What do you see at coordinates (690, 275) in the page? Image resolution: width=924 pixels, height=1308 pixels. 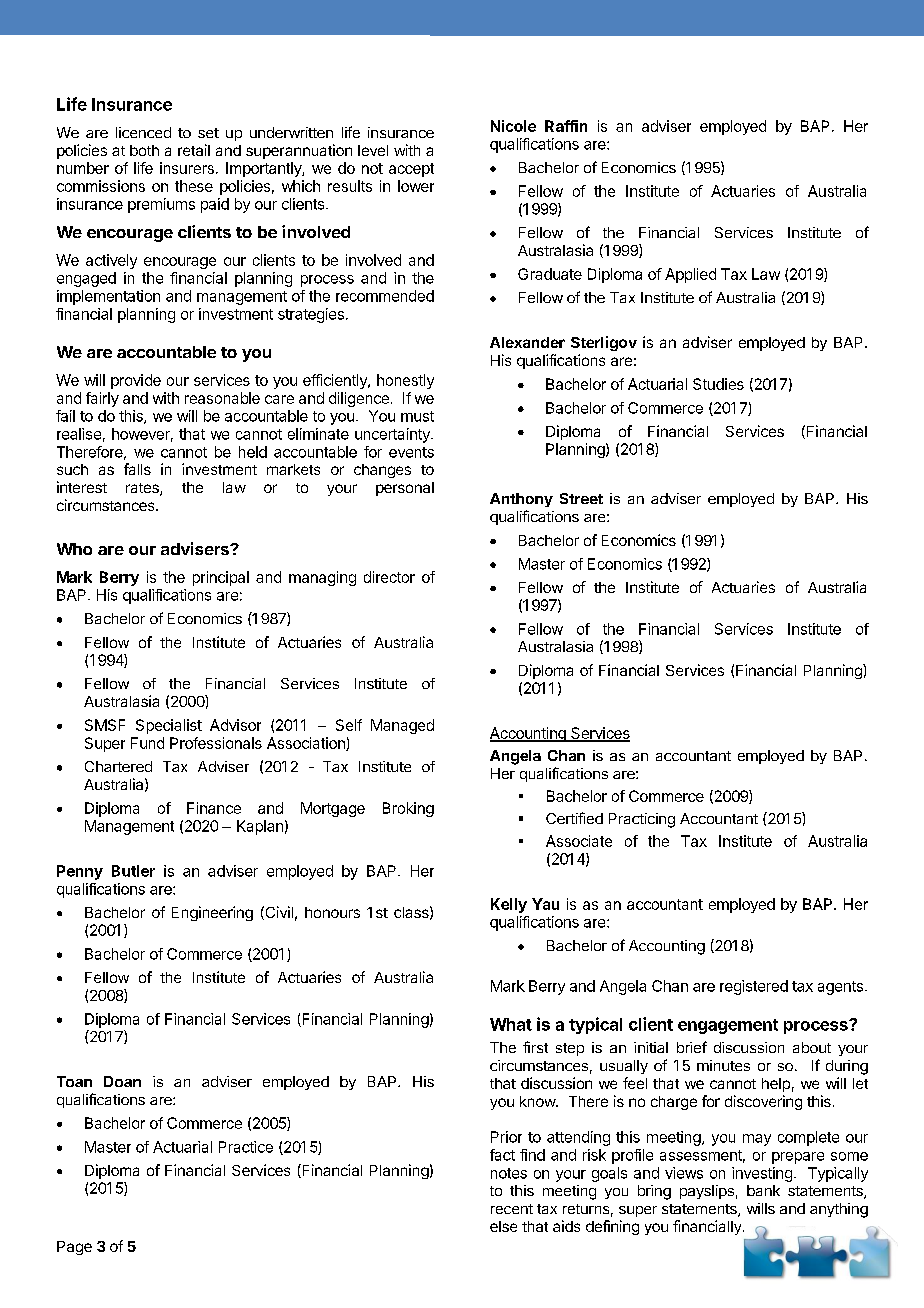 I see `Applied` at bounding box center [690, 275].
